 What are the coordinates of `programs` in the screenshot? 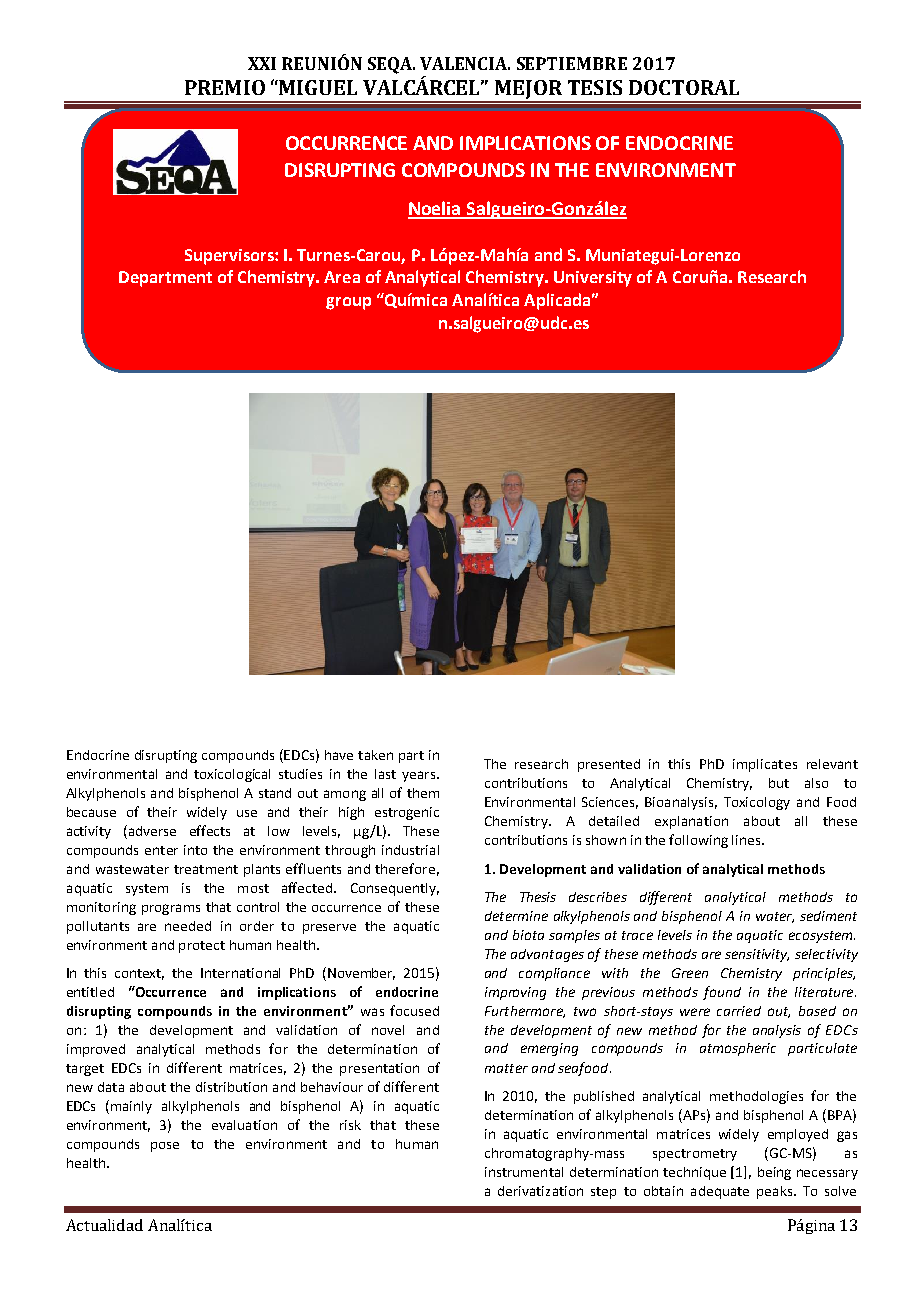 It's located at (171, 909).
